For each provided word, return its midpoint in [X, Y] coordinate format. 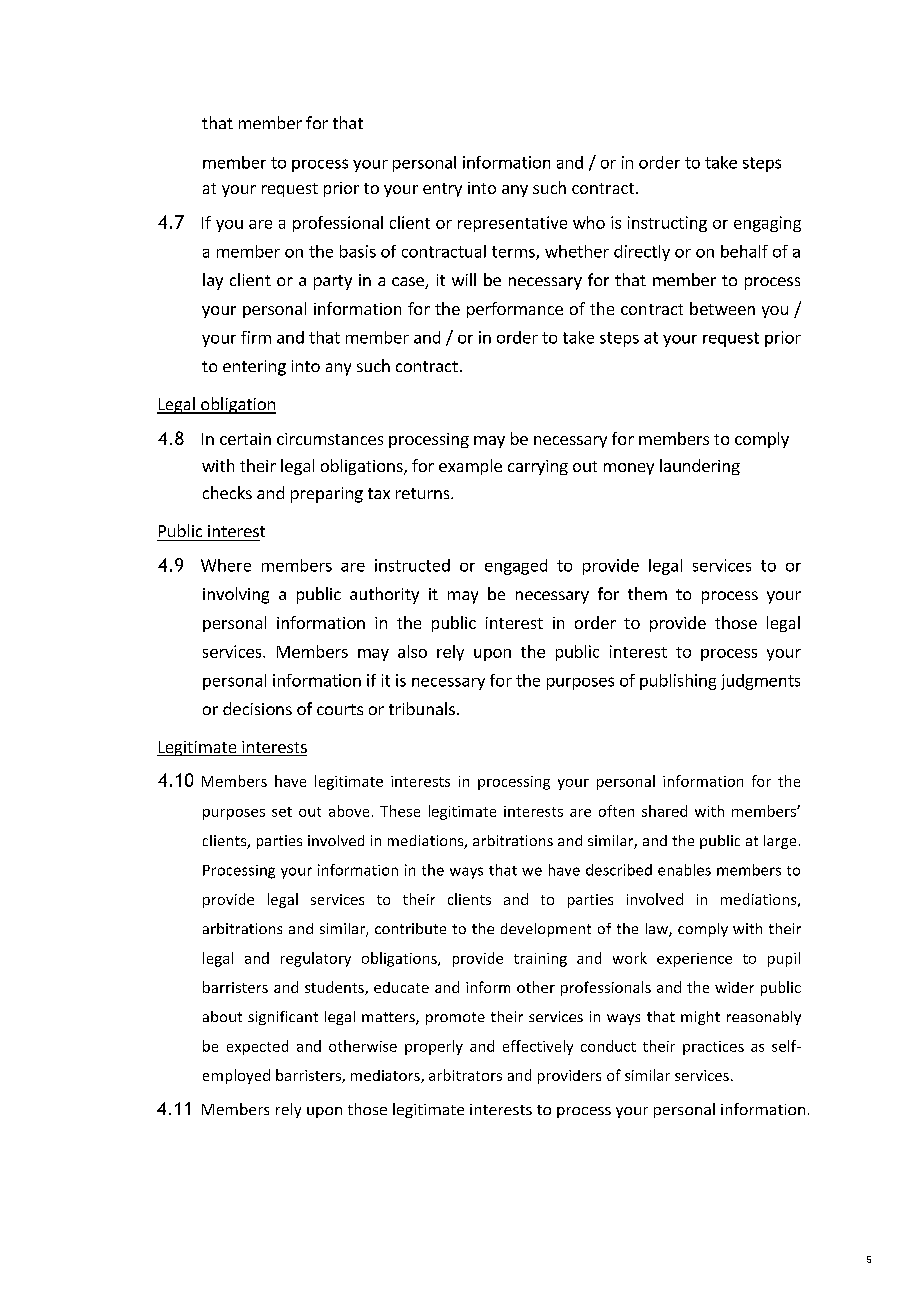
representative [512, 224]
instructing [667, 224]
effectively [538, 1047]
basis [358, 251]
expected [257, 1047]
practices [713, 1048]
